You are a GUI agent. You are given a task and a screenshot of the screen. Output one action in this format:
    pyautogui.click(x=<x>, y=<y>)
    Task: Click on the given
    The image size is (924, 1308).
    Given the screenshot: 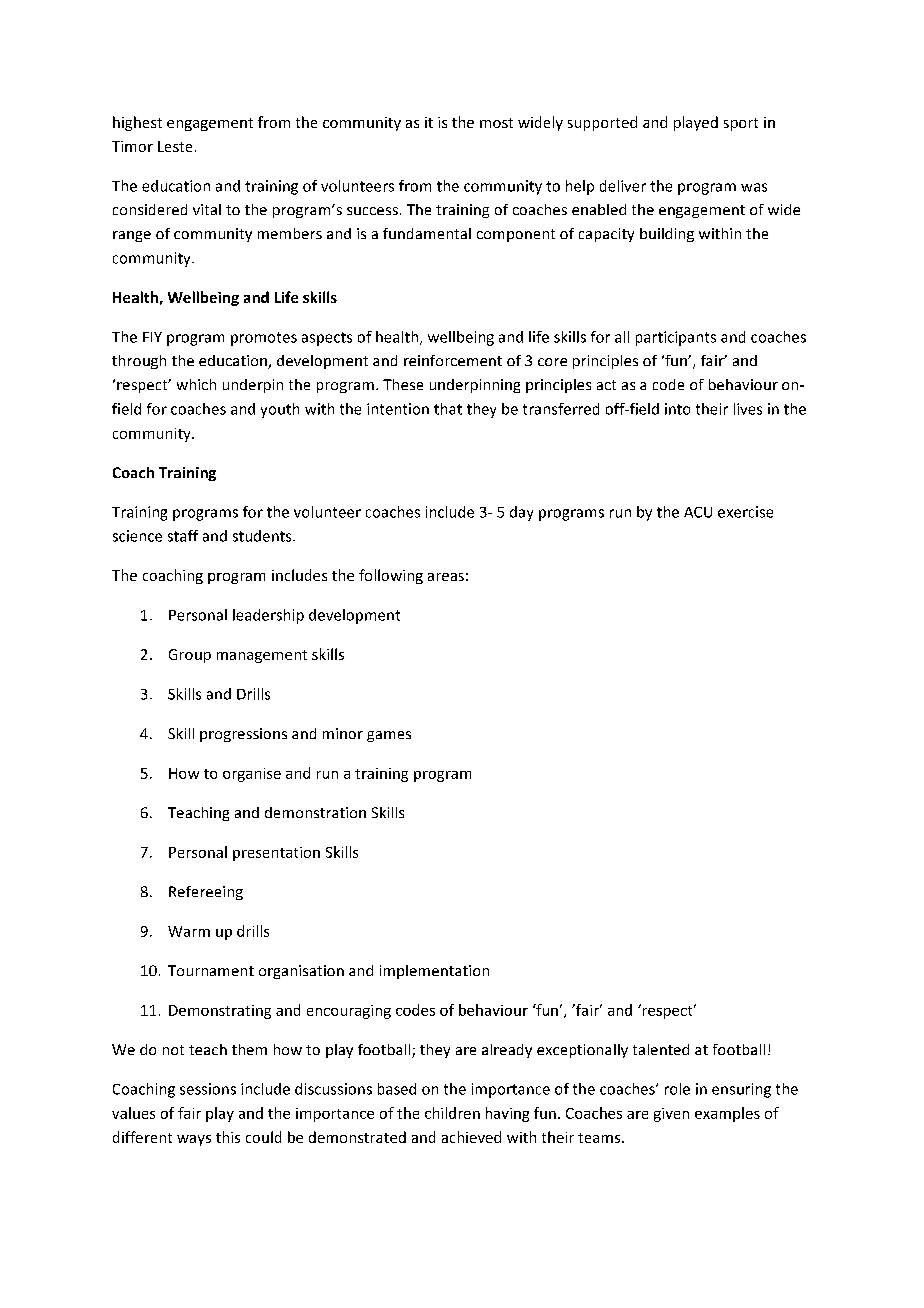 What is the action you would take?
    pyautogui.click(x=671, y=1115)
